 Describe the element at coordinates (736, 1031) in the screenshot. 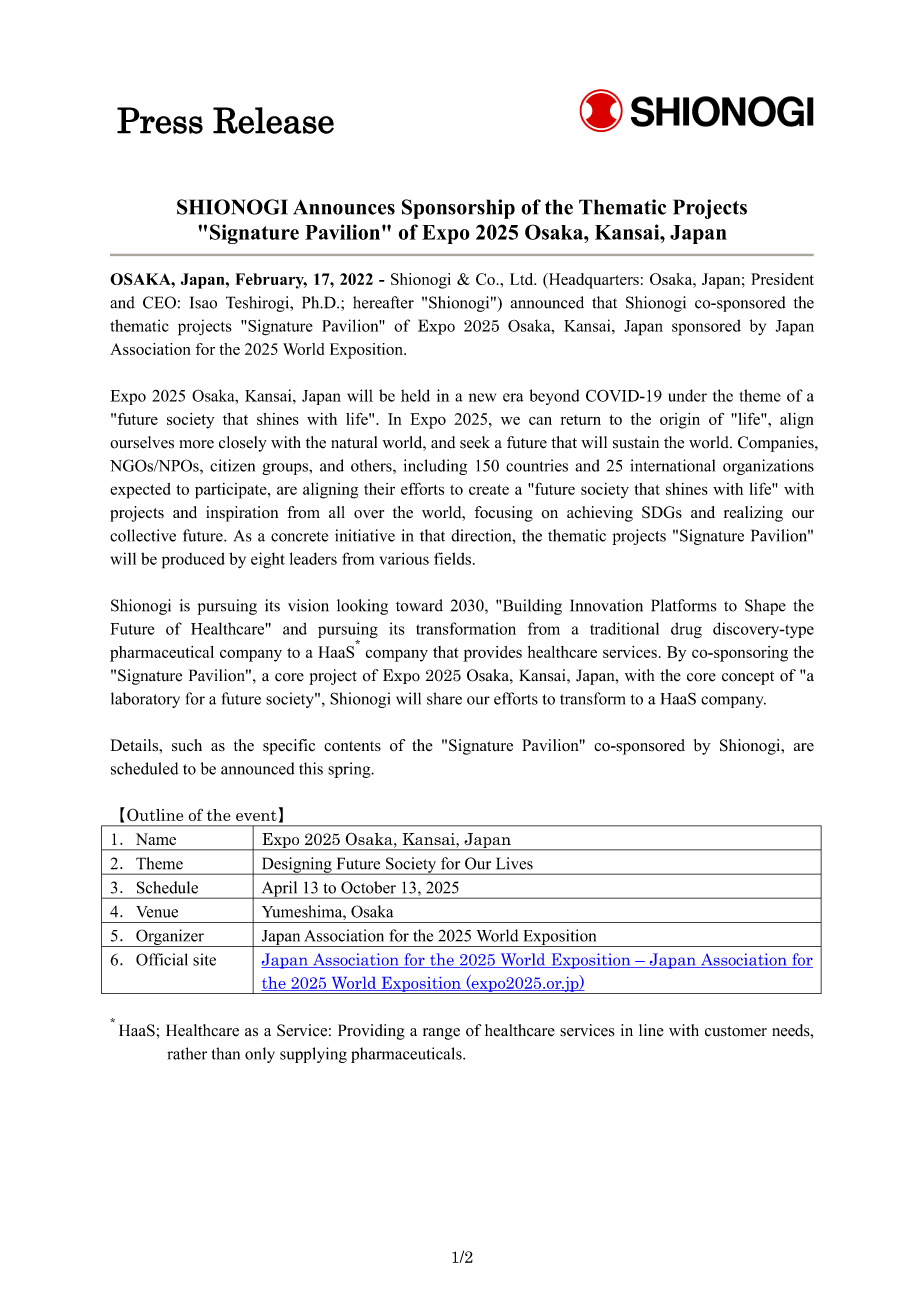

I see `customer` at that location.
